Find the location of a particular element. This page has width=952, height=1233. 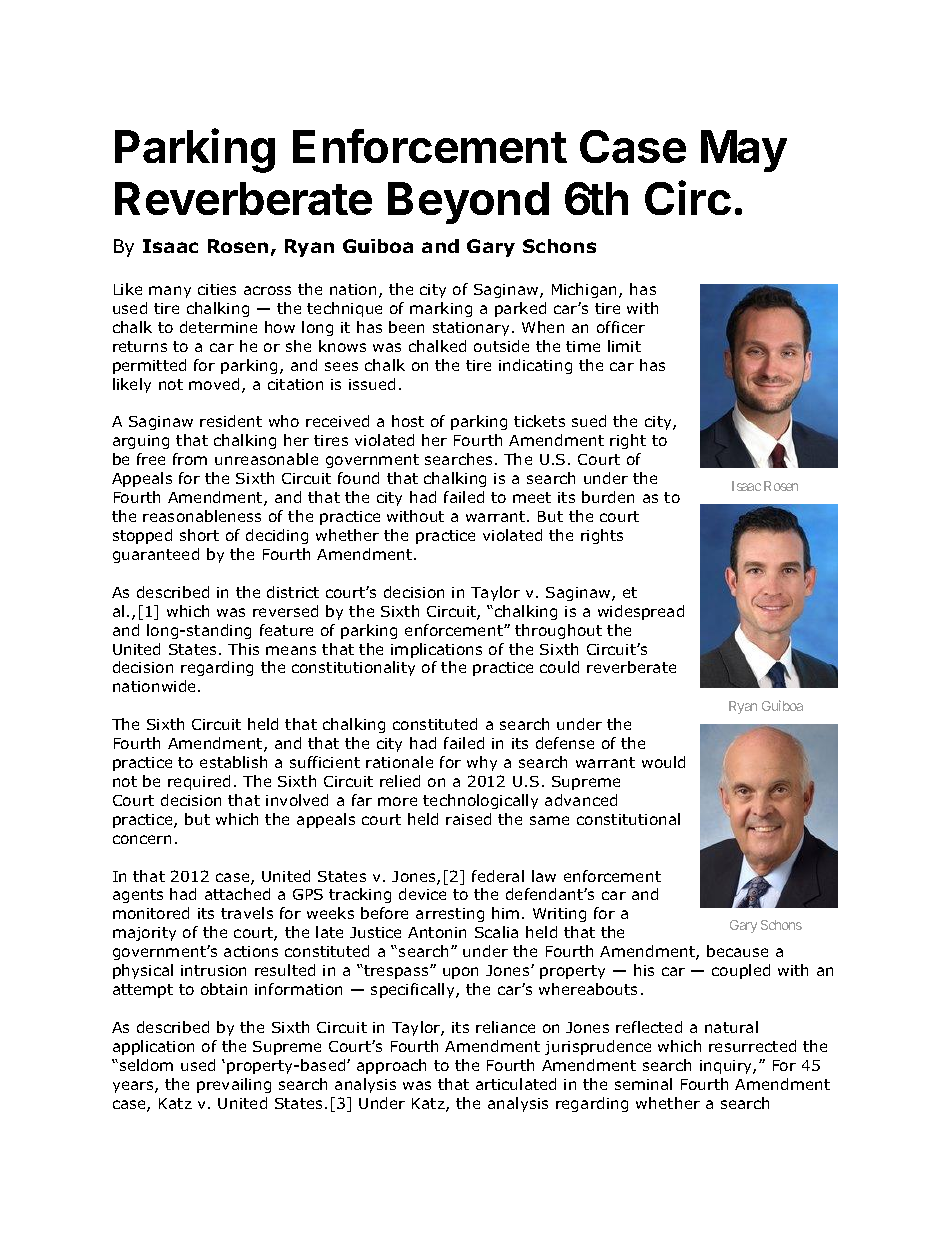

Beyond is located at coordinates (468, 203).
